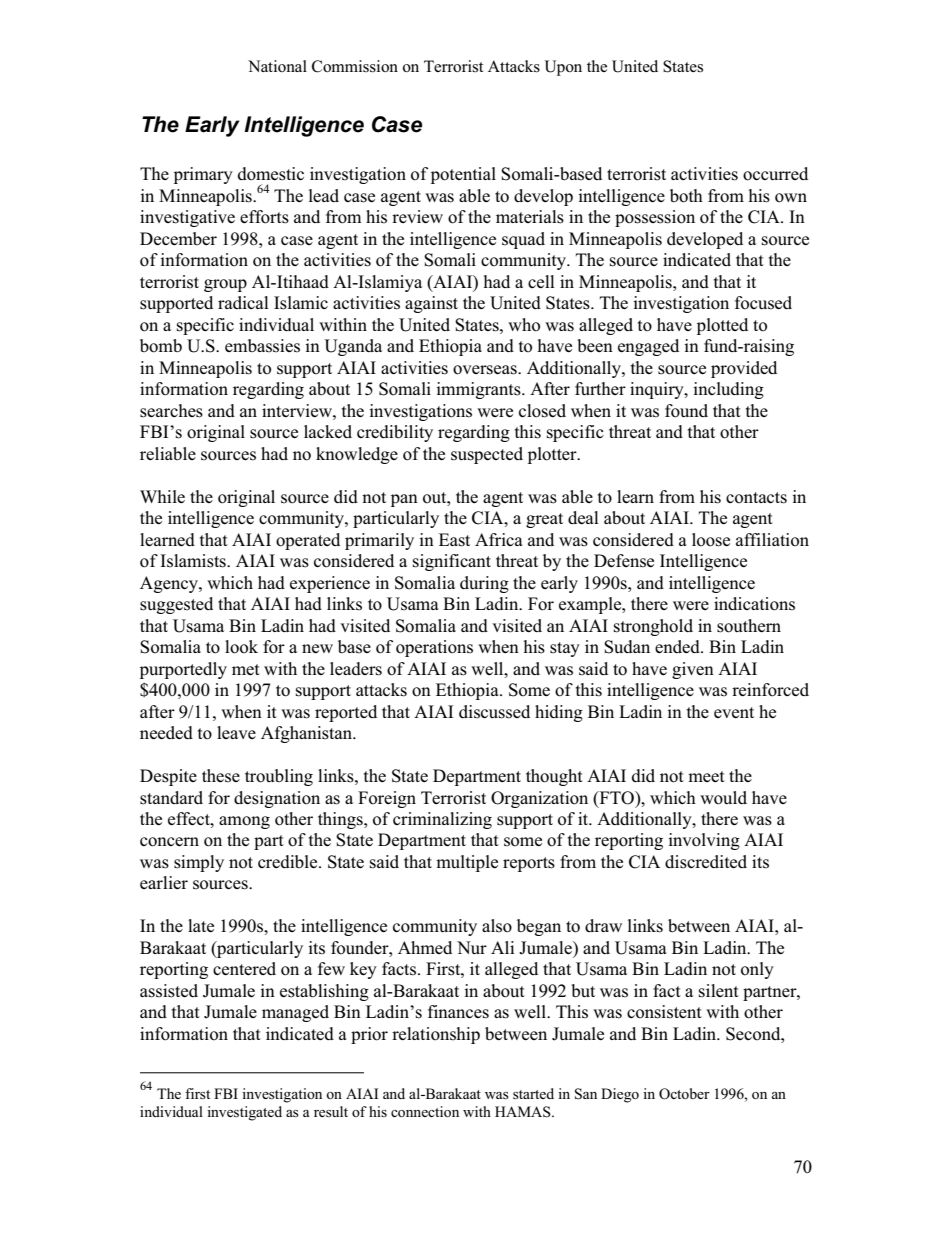 The width and height of the screenshot is (952, 1233). What do you see at coordinates (533, 1093) in the screenshot?
I see `started` at bounding box center [533, 1093].
